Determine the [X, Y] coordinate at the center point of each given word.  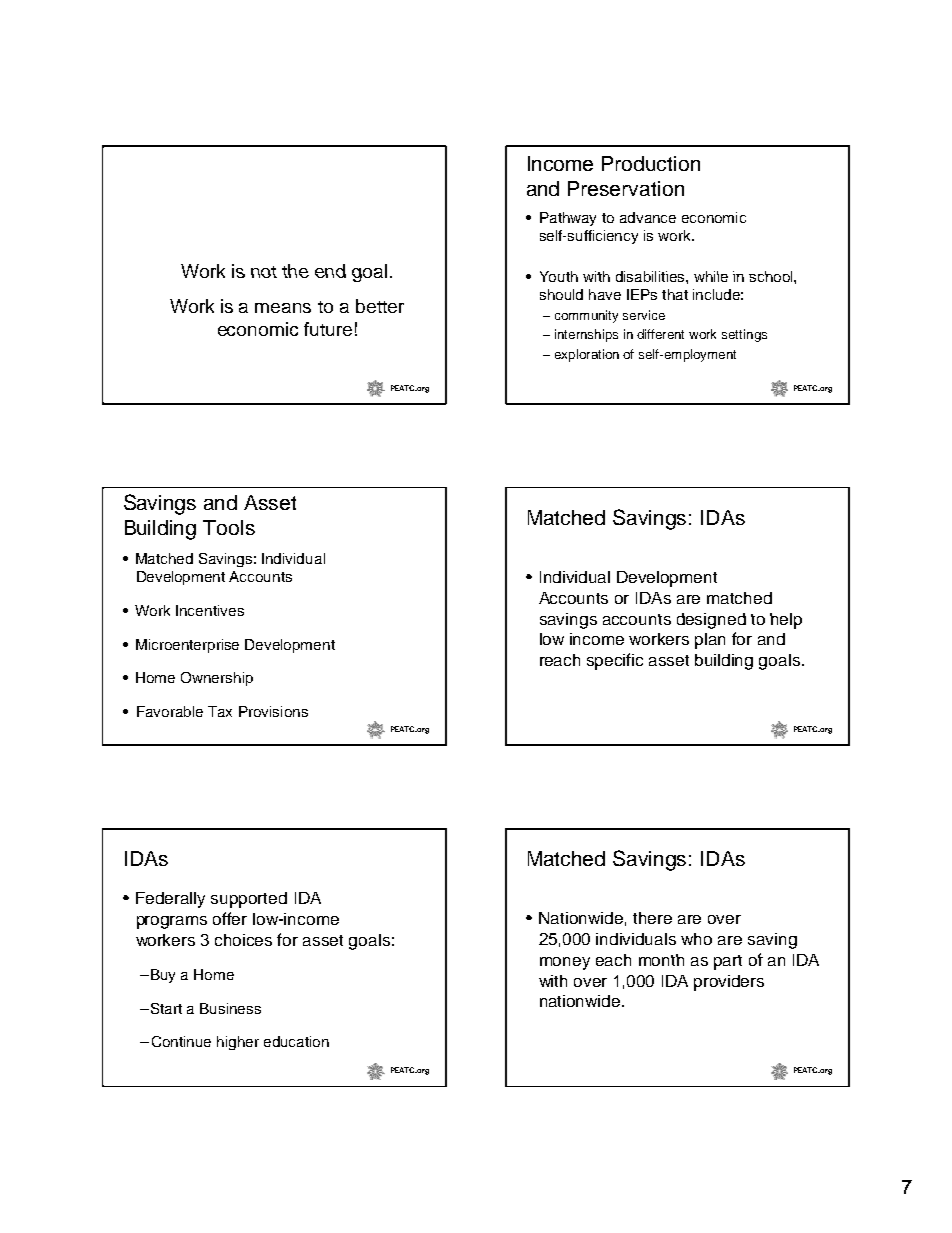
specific [615, 661]
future [328, 329]
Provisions [273, 711]
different [660, 334]
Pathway [568, 219]
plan [710, 641]
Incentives [210, 610]
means [283, 308]
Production [651, 163]
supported [249, 900]
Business [230, 1008]
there [652, 918]
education [296, 1041]
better [380, 306]
